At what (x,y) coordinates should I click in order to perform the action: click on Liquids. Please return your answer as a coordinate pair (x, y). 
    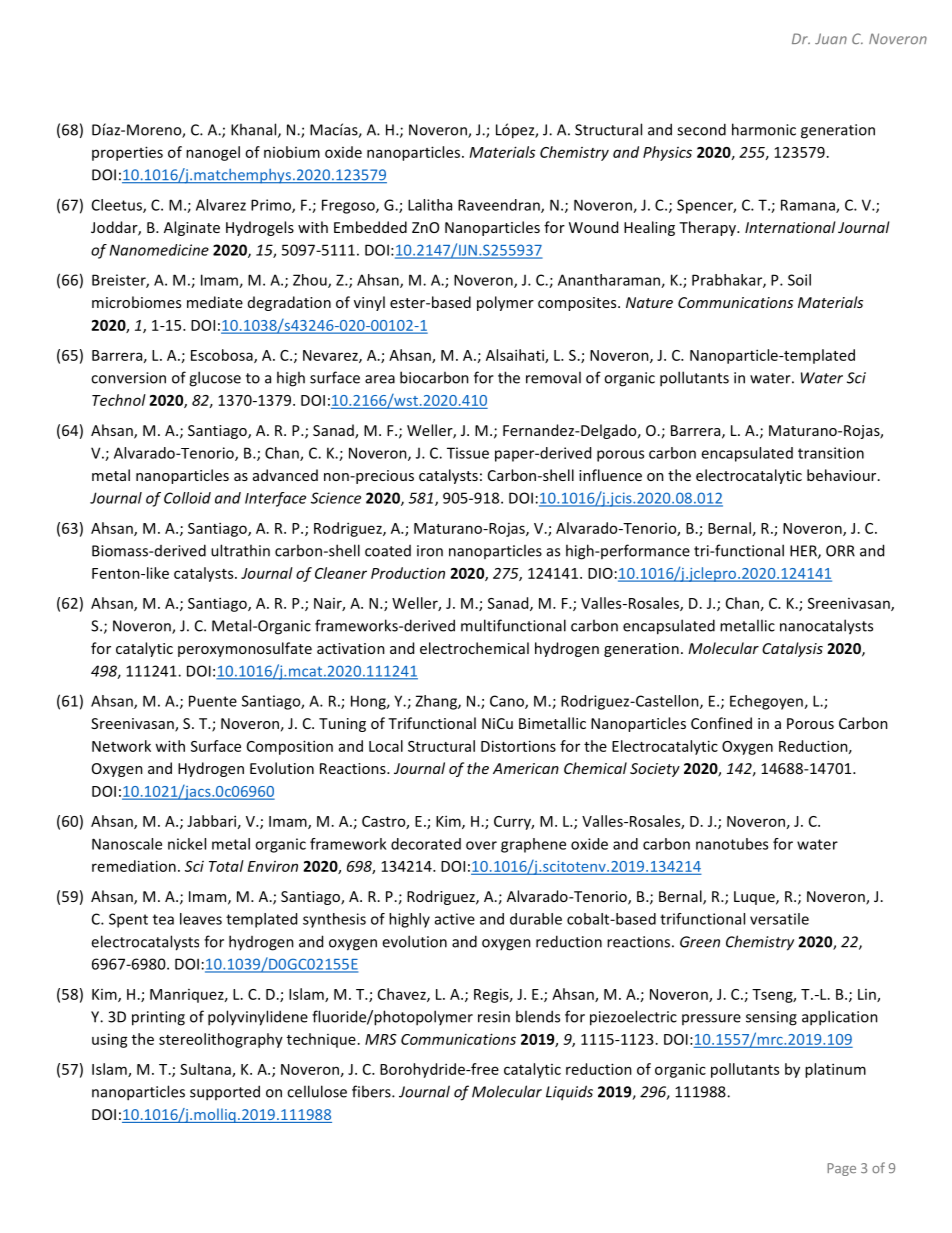
    Looking at the image, I should click on (569, 1092).
